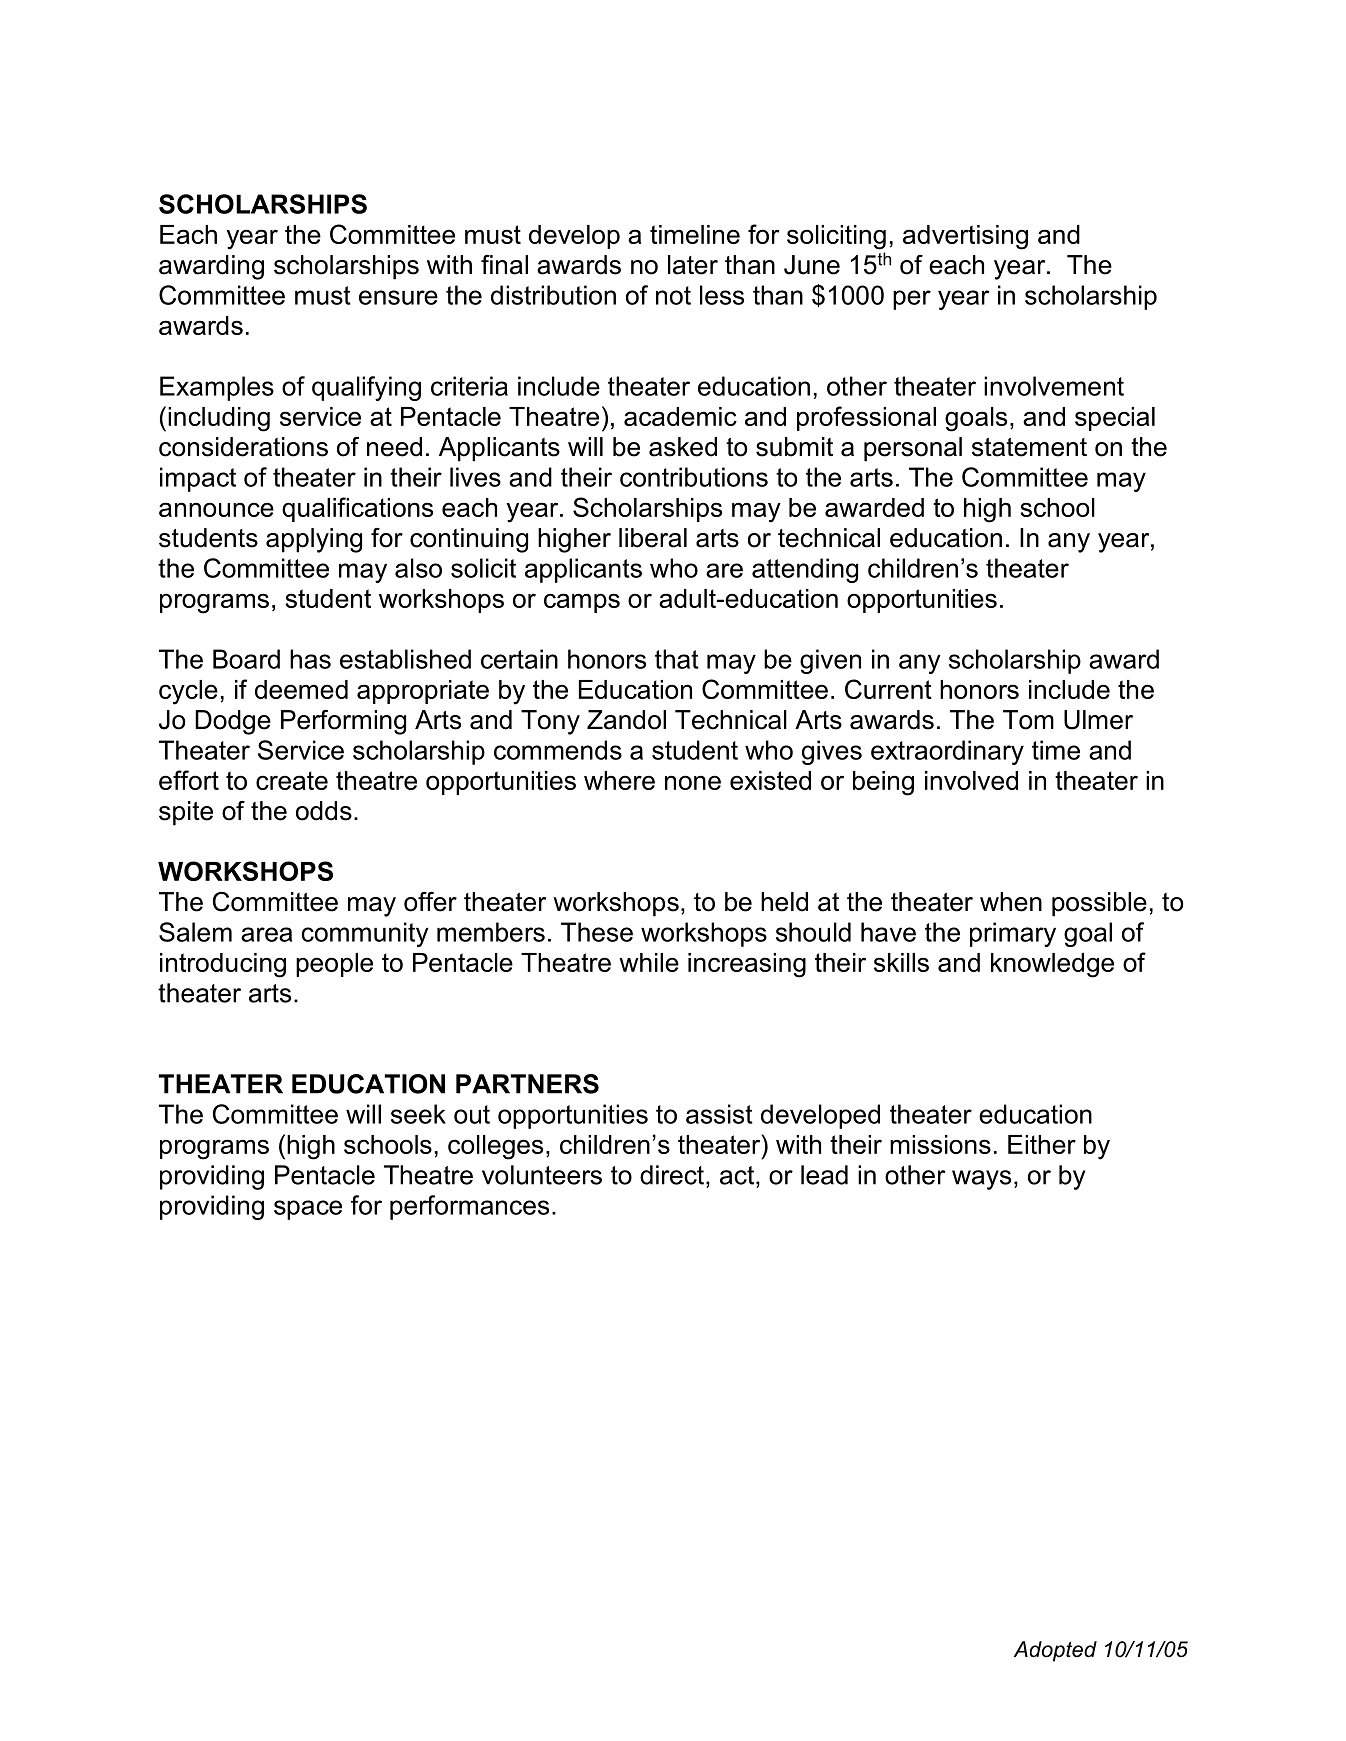 The height and width of the screenshot is (1741, 1346). What do you see at coordinates (672, 1175) in the screenshot?
I see `direct` at bounding box center [672, 1175].
